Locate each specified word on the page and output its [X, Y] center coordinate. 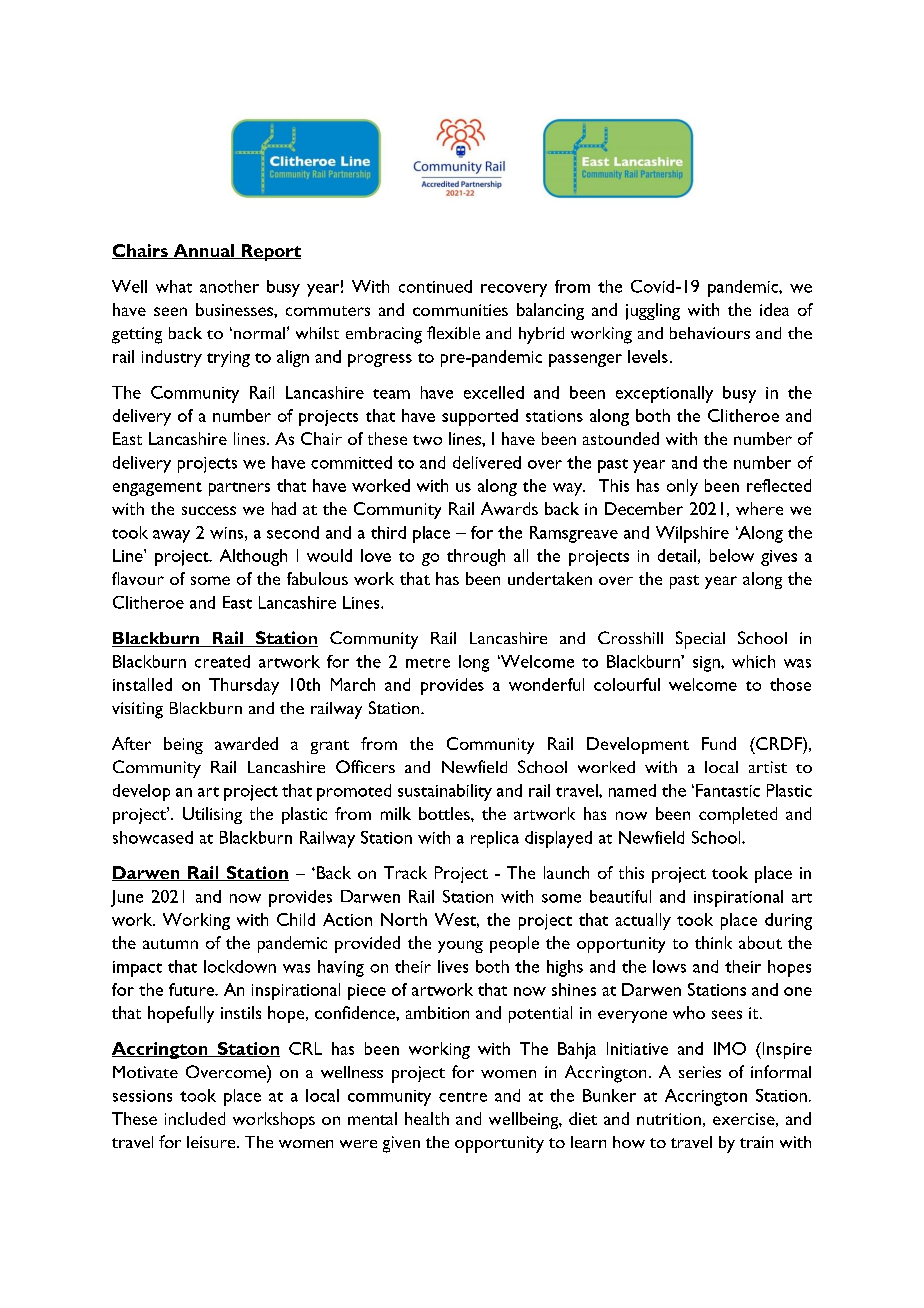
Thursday [244, 686]
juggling [653, 311]
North [404, 919]
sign [707, 664]
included [195, 1118]
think [713, 942]
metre [428, 663]
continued [435, 286]
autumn [170, 944]
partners [239, 489]
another [229, 286]
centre [463, 1097]
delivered [487, 462]
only [682, 487]
